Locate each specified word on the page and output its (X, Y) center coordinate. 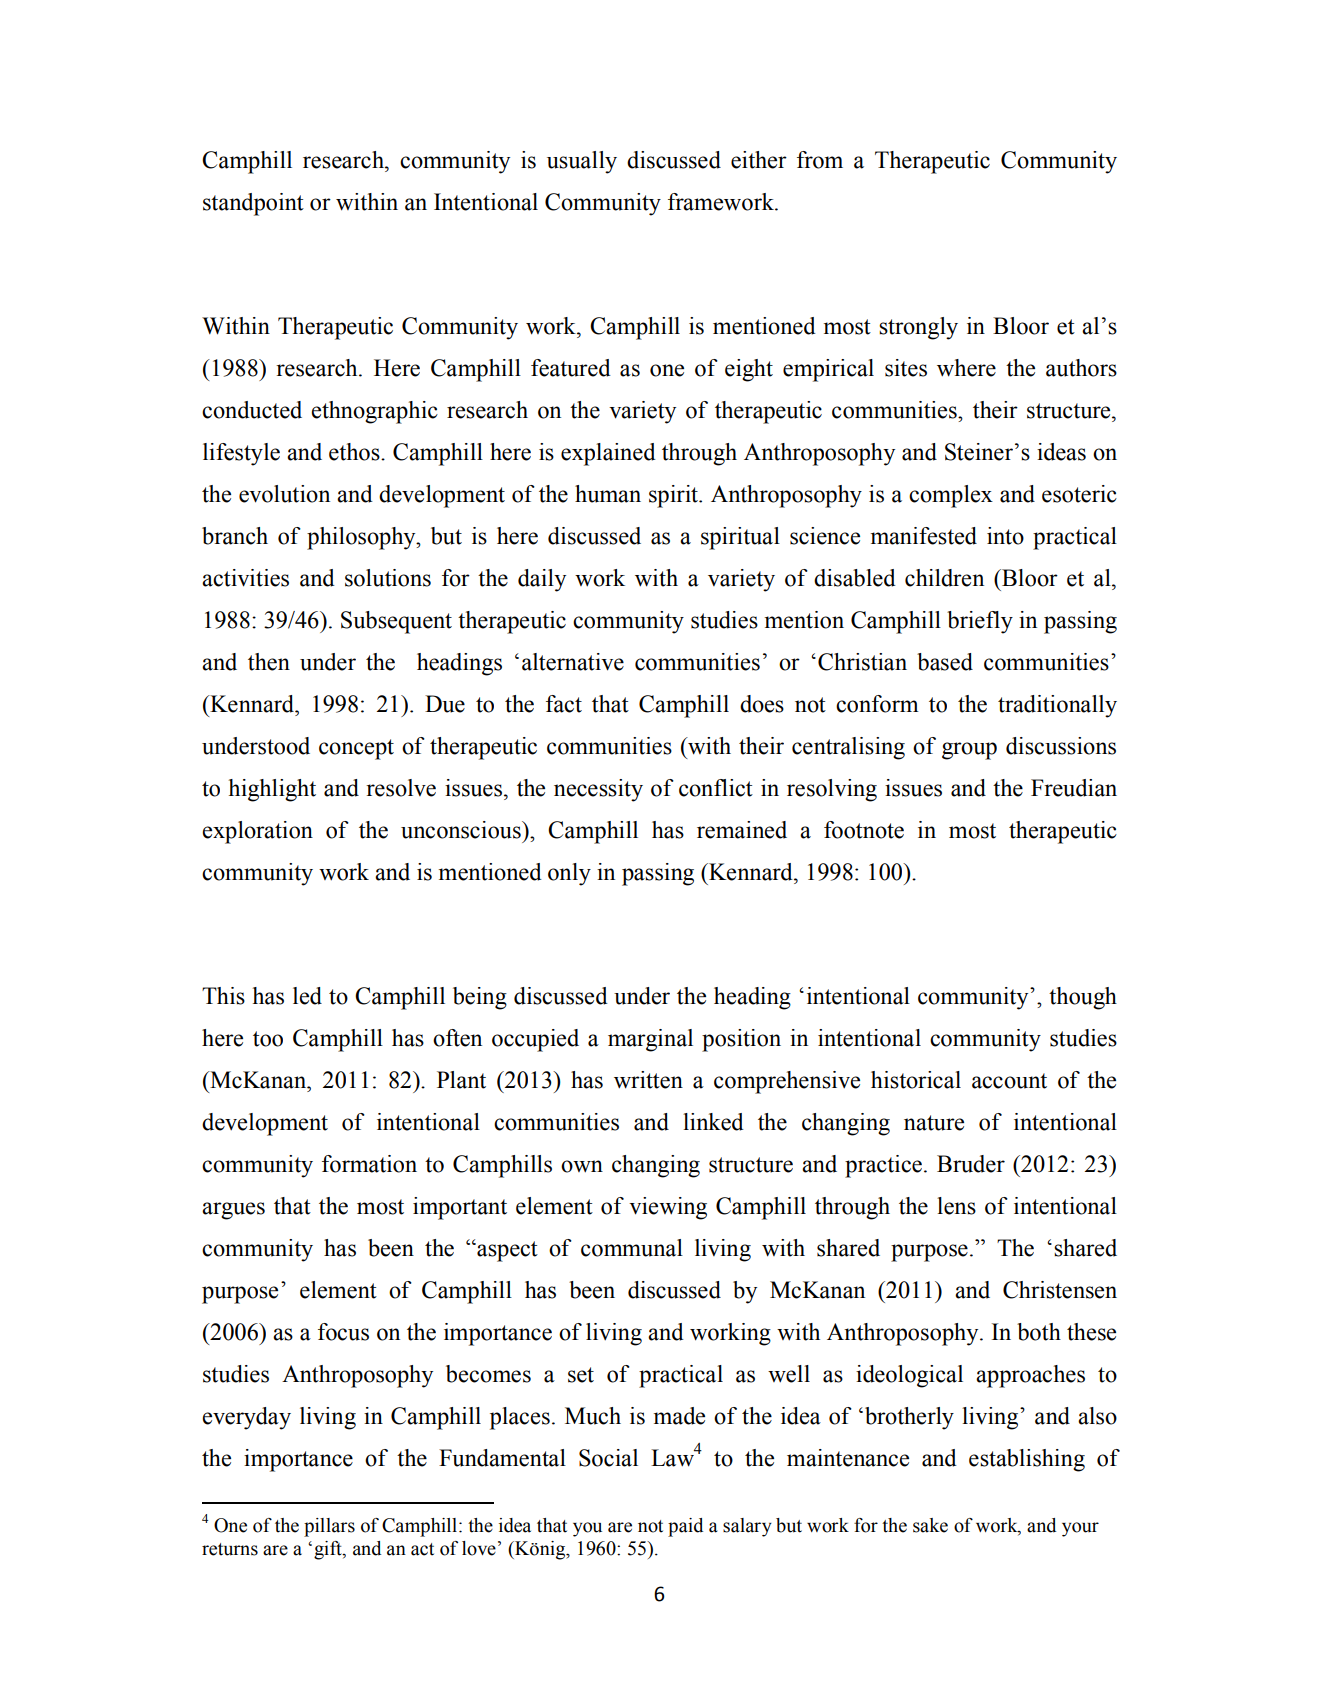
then (269, 662)
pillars (329, 1527)
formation (369, 1164)
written (648, 1080)
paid (685, 1527)
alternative (573, 662)
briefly (980, 622)
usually (582, 162)
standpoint (253, 204)
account (1009, 1081)
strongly (918, 328)
